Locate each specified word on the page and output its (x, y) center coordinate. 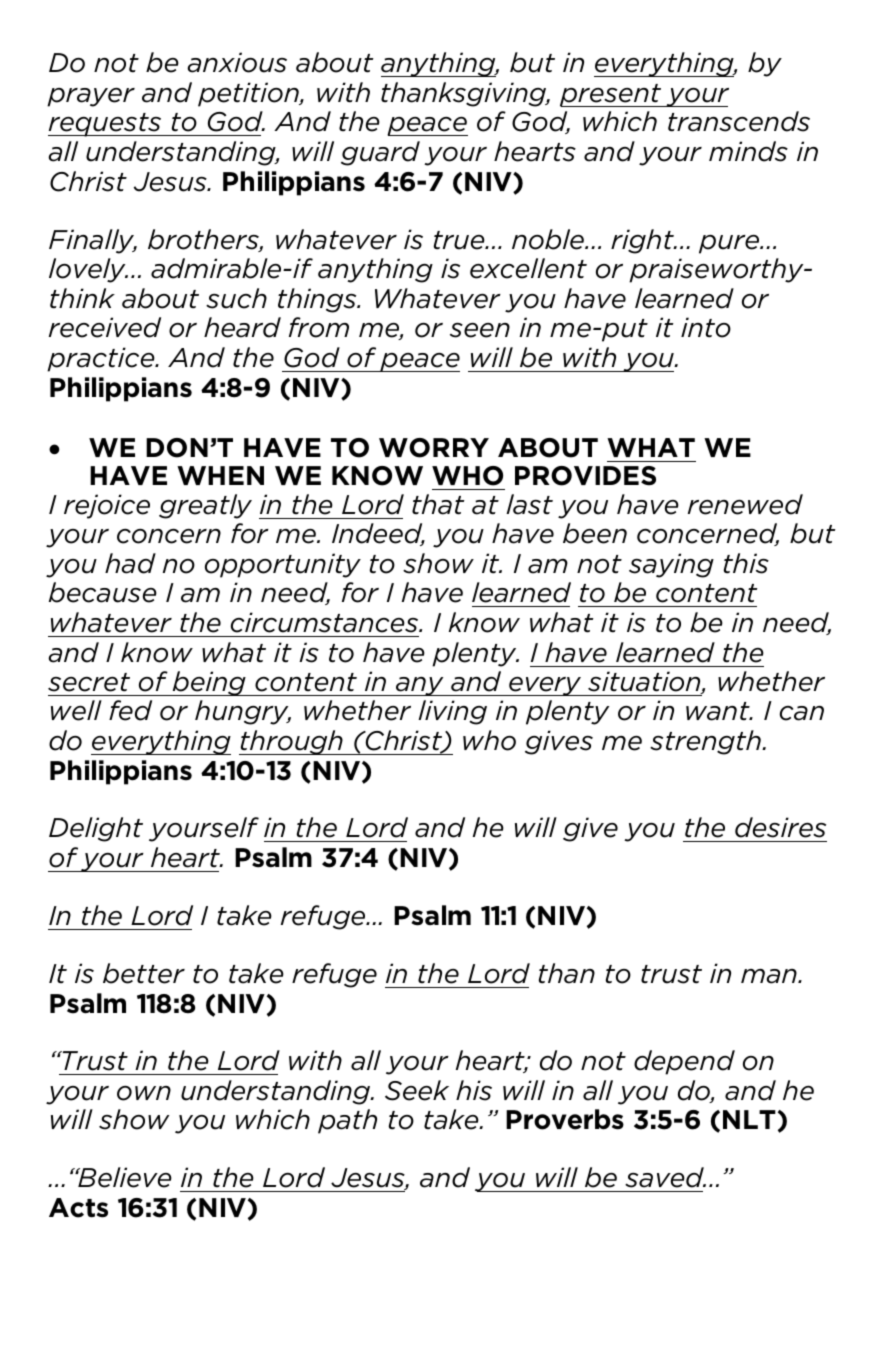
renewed (745, 504)
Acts (78, 1208)
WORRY (434, 448)
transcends (739, 121)
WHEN (220, 475)
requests (106, 125)
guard (380, 153)
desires (780, 827)
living (452, 712)
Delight (96, 829)
